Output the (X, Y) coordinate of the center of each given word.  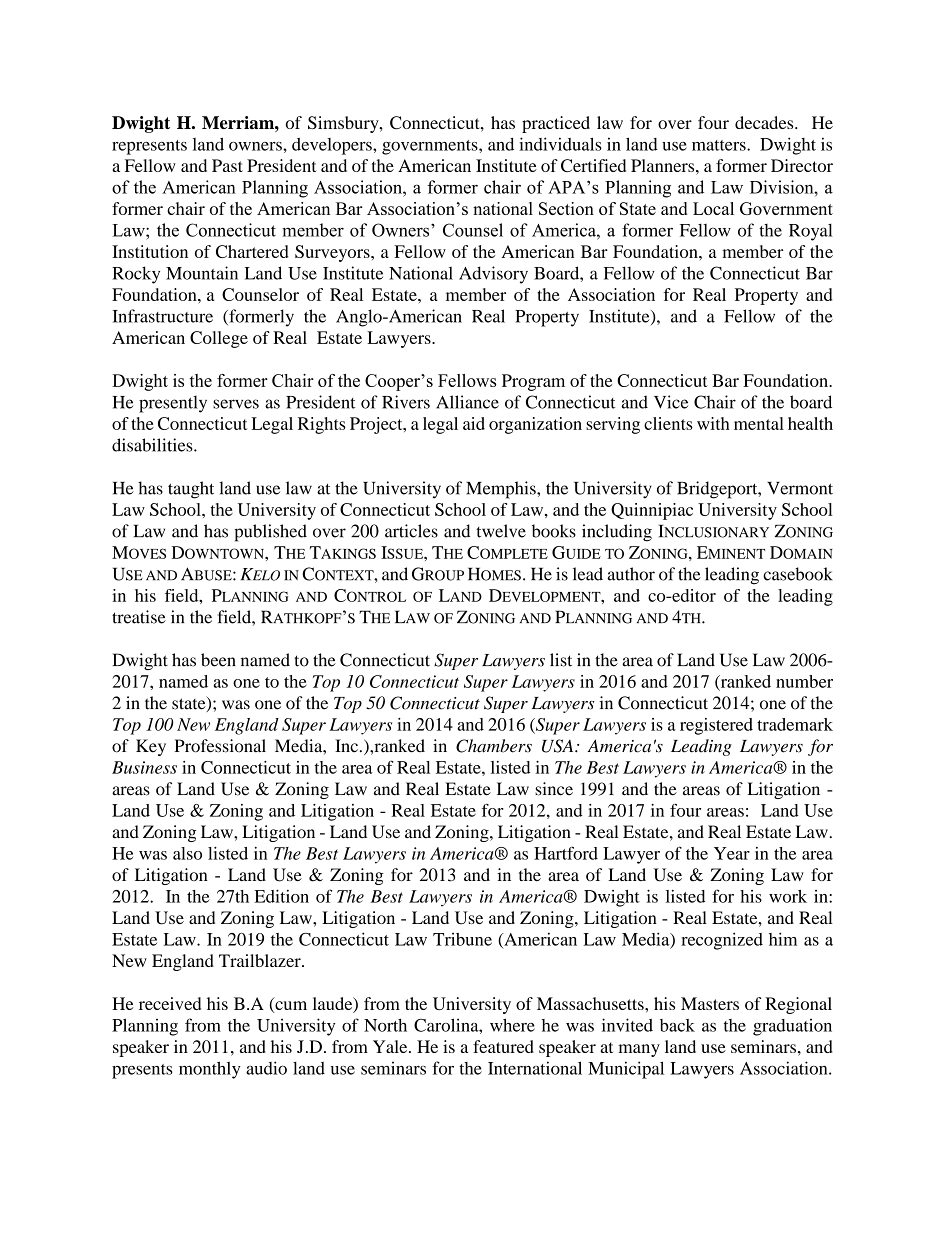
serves (236, 404)
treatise (139, 617)
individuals (560, 144)
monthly (210, 1070)
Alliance (467, 402)
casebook (798, 574)
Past (227, 165)
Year (732, 853)
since (554, 789)
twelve (501, 531)
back (677, 1025)
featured (503, 1046)
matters (720, 145)
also (187, 853)
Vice (671, 402)
